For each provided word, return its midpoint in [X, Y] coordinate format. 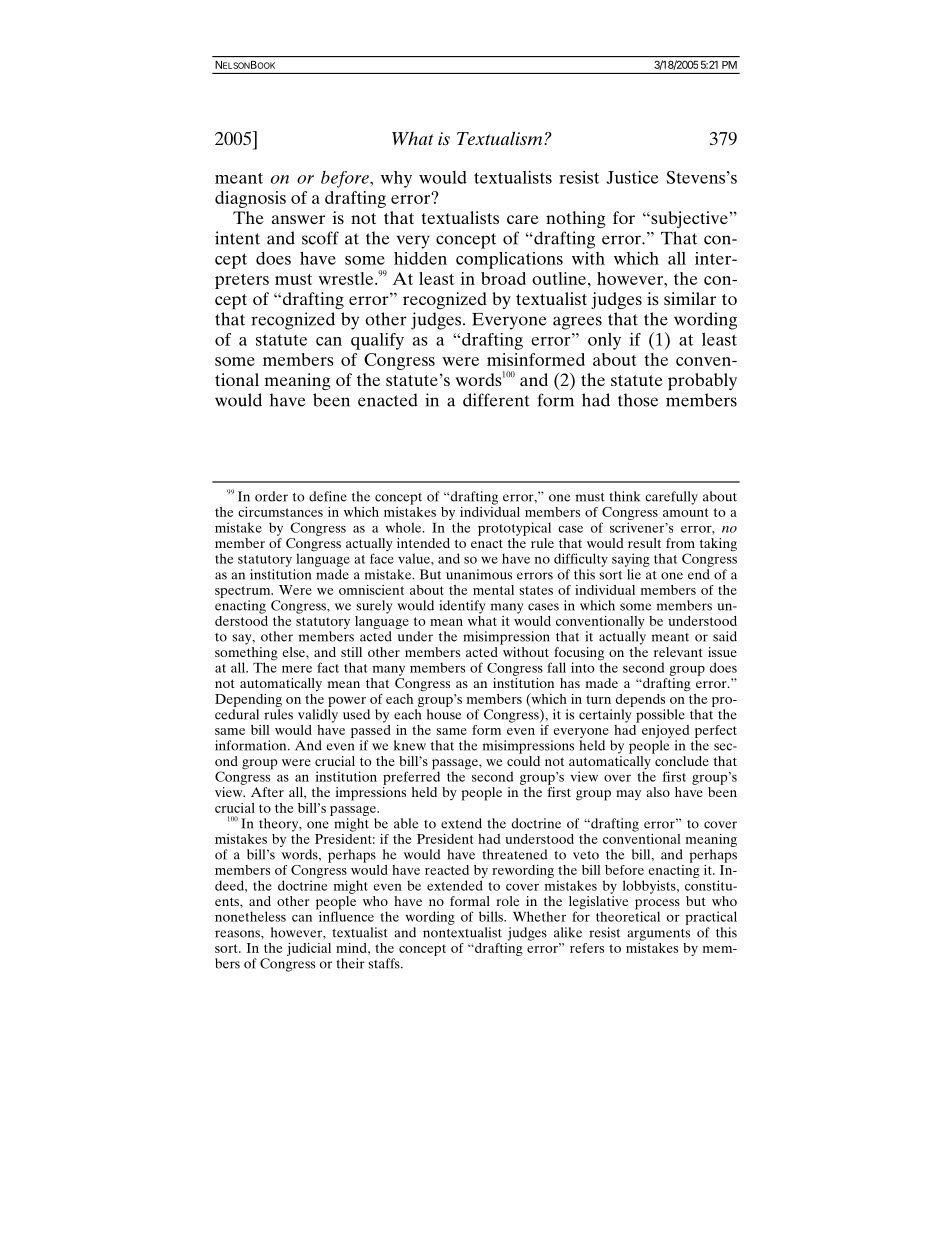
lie [634, 574]
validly [318, 716]
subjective [688, 219]
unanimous [479, 574]
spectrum [244, 592]
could [523, 759]
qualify [377, 341]
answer [298, 219]
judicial [309, 949]
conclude [681, 759]
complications [509, 260]
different [496, 400]
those [638, 400]
